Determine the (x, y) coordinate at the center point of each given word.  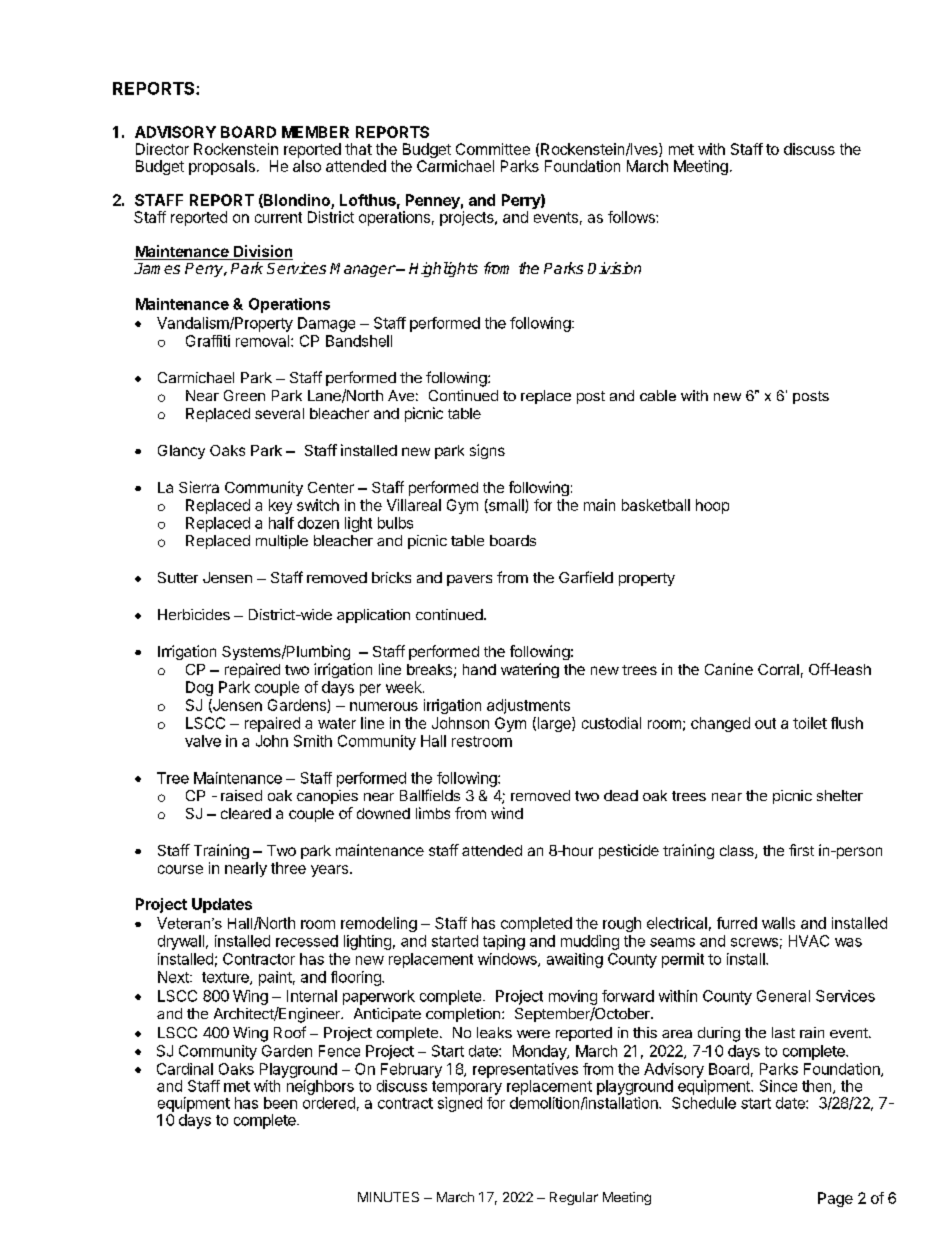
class (738, 852)
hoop (712, 506)
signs (487, 451)
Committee (493, 149)
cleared (246, 813)
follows (632, 217)
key (280, 506)
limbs (433, 813)
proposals (222, 167)
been (280, 1103)
